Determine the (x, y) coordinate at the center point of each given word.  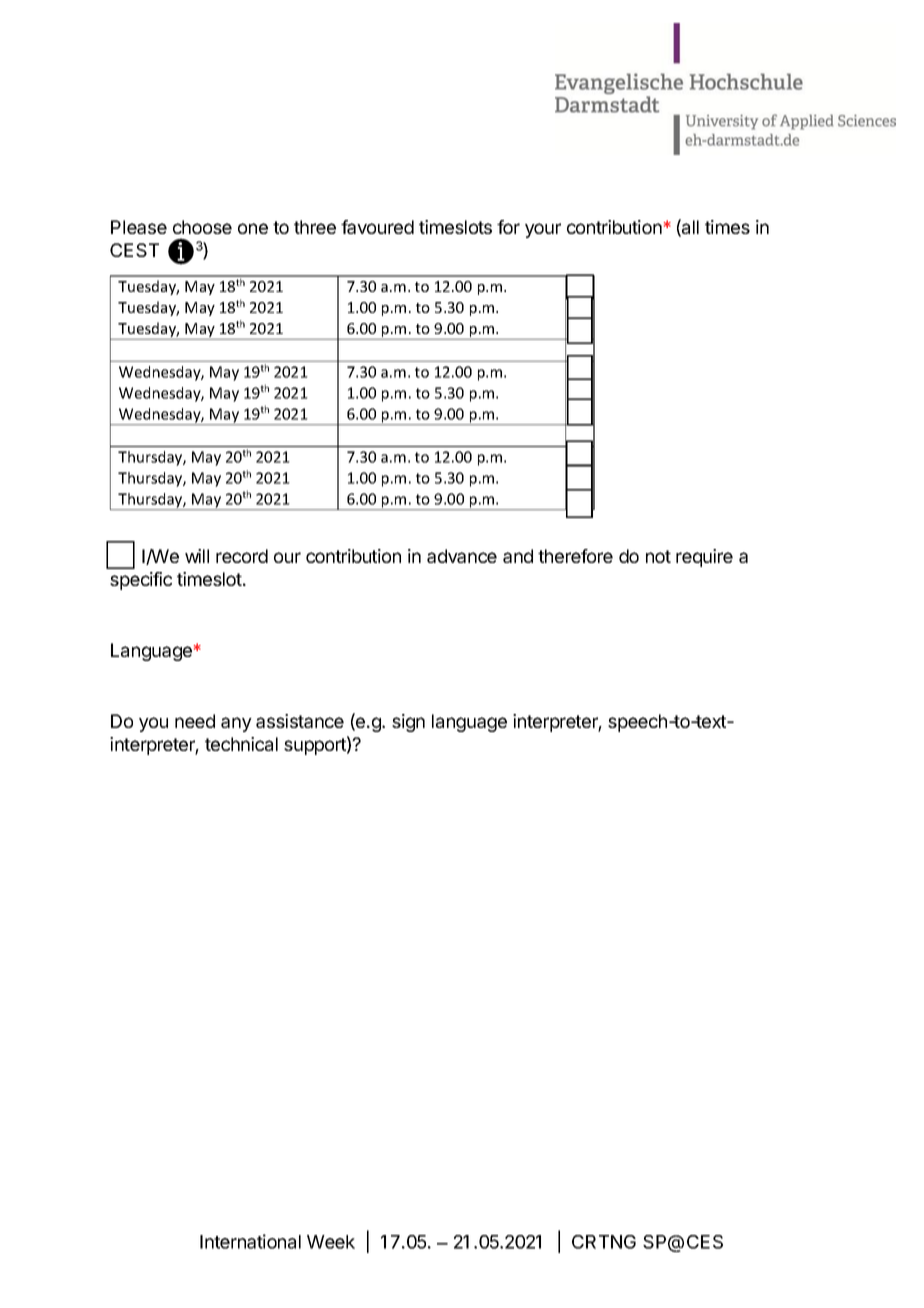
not (658, 556)
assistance (300, 721)
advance (462, 556)
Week (331, 1242)
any (236, 724)
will (197, 556)
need (195, 721)
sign (408, 723)
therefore (575, 556)
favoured (377, 227)
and (518, 556)
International (250, 1241)
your (543, 230)
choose (202, 227)
